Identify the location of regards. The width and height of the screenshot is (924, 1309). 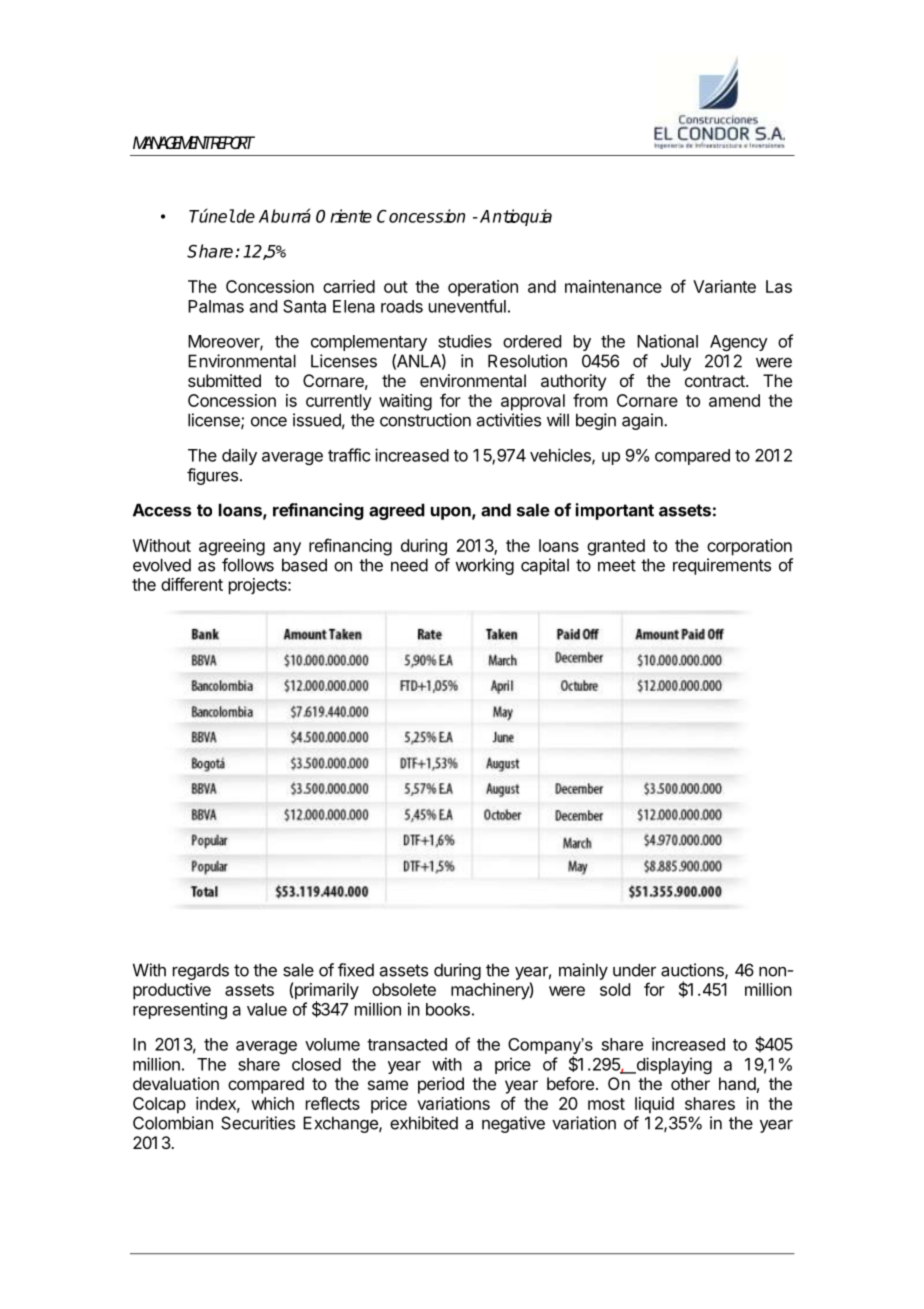
(201, 971).
